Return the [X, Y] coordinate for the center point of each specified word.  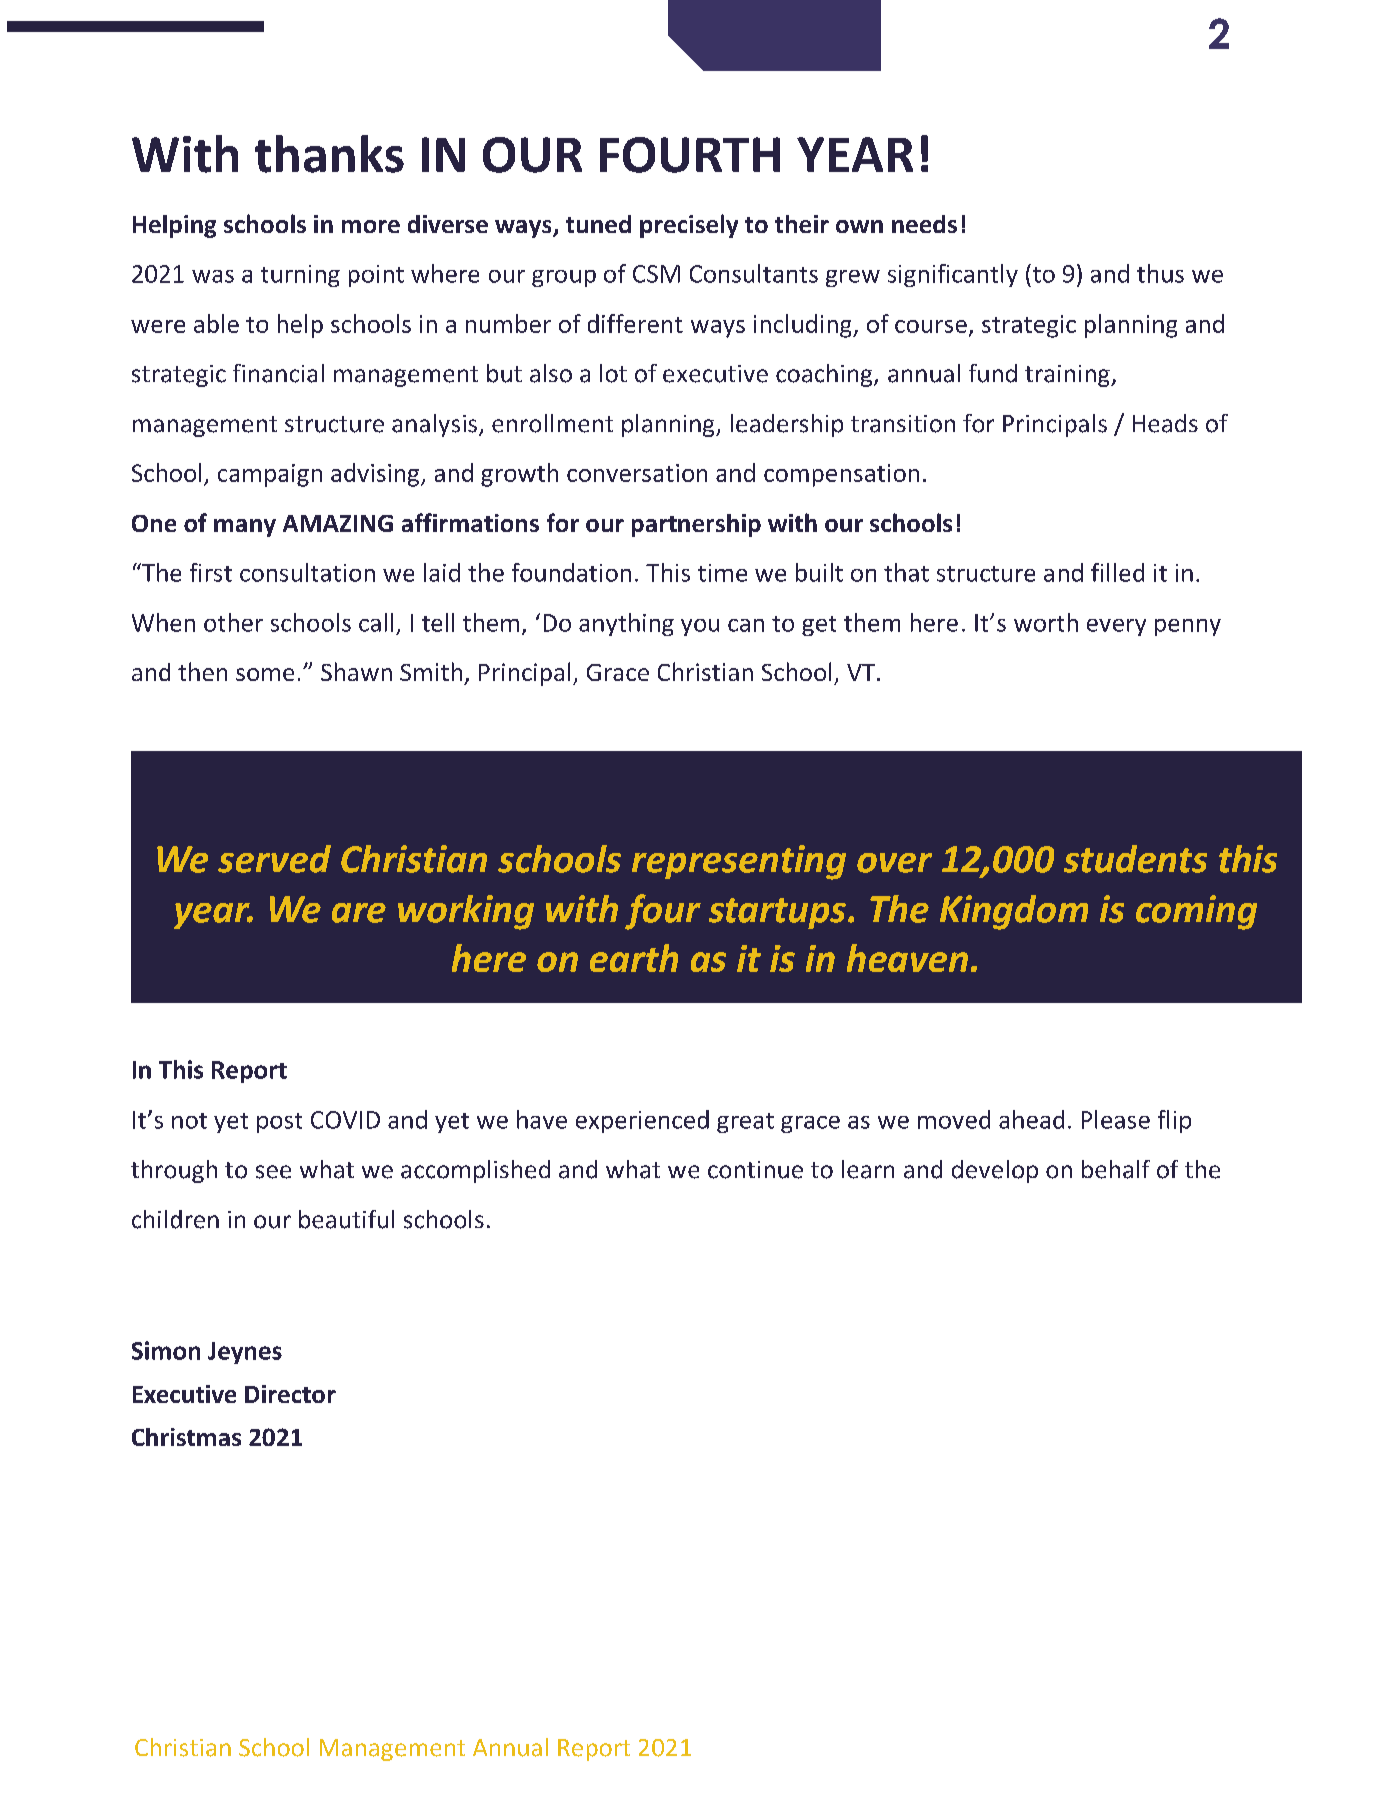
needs [924, 224]
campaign [270, 475]
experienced [642, 1121]
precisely [689, 226]
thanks [329, 154]
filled [1117, 572]
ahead [1031, 1119]
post [279, 1123]
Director [290, 1394]
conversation [637, 473]
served [274, 859]
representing [739, 862]
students [1135, 859]
